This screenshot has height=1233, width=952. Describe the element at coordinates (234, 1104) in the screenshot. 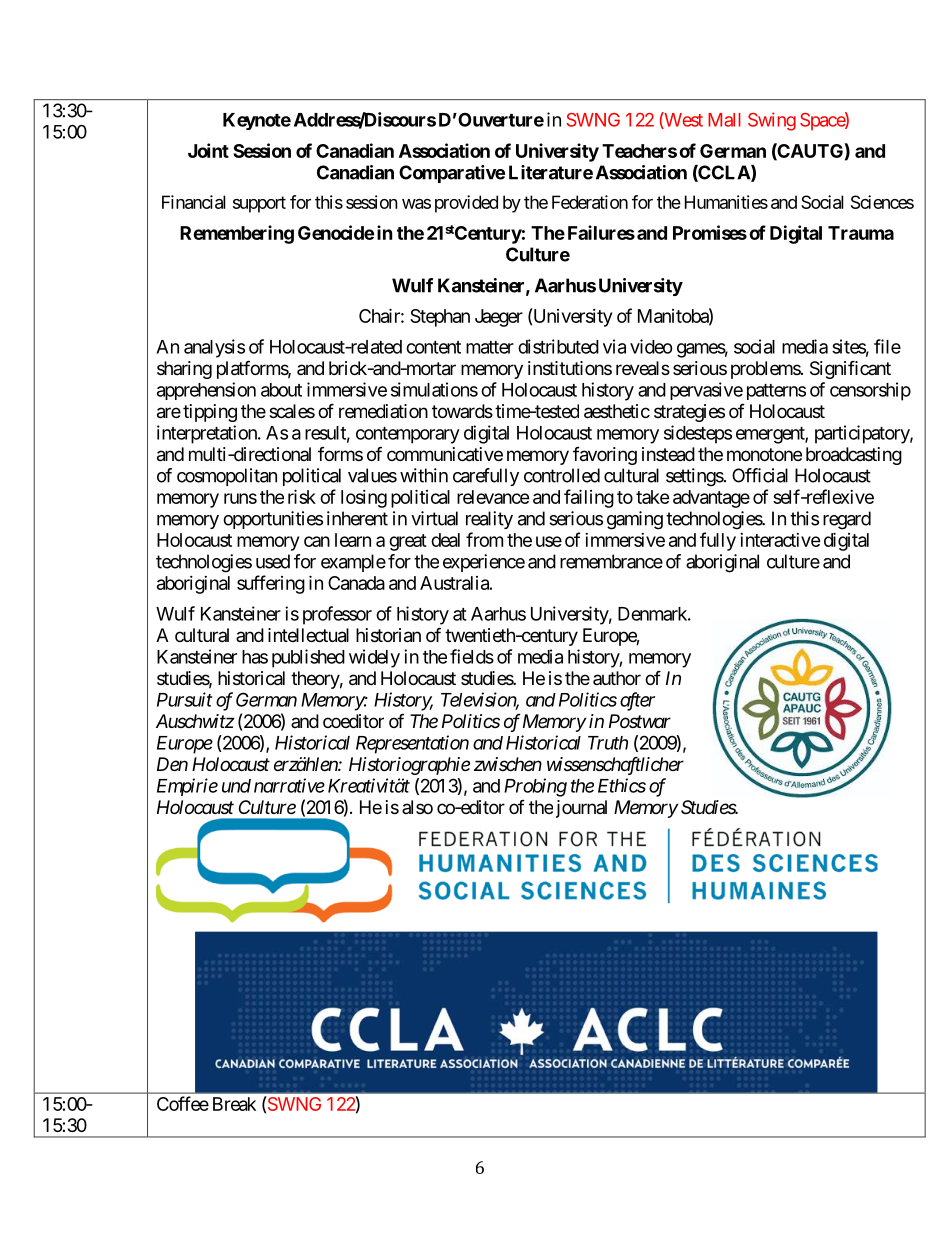

I see `Break` at that location.
